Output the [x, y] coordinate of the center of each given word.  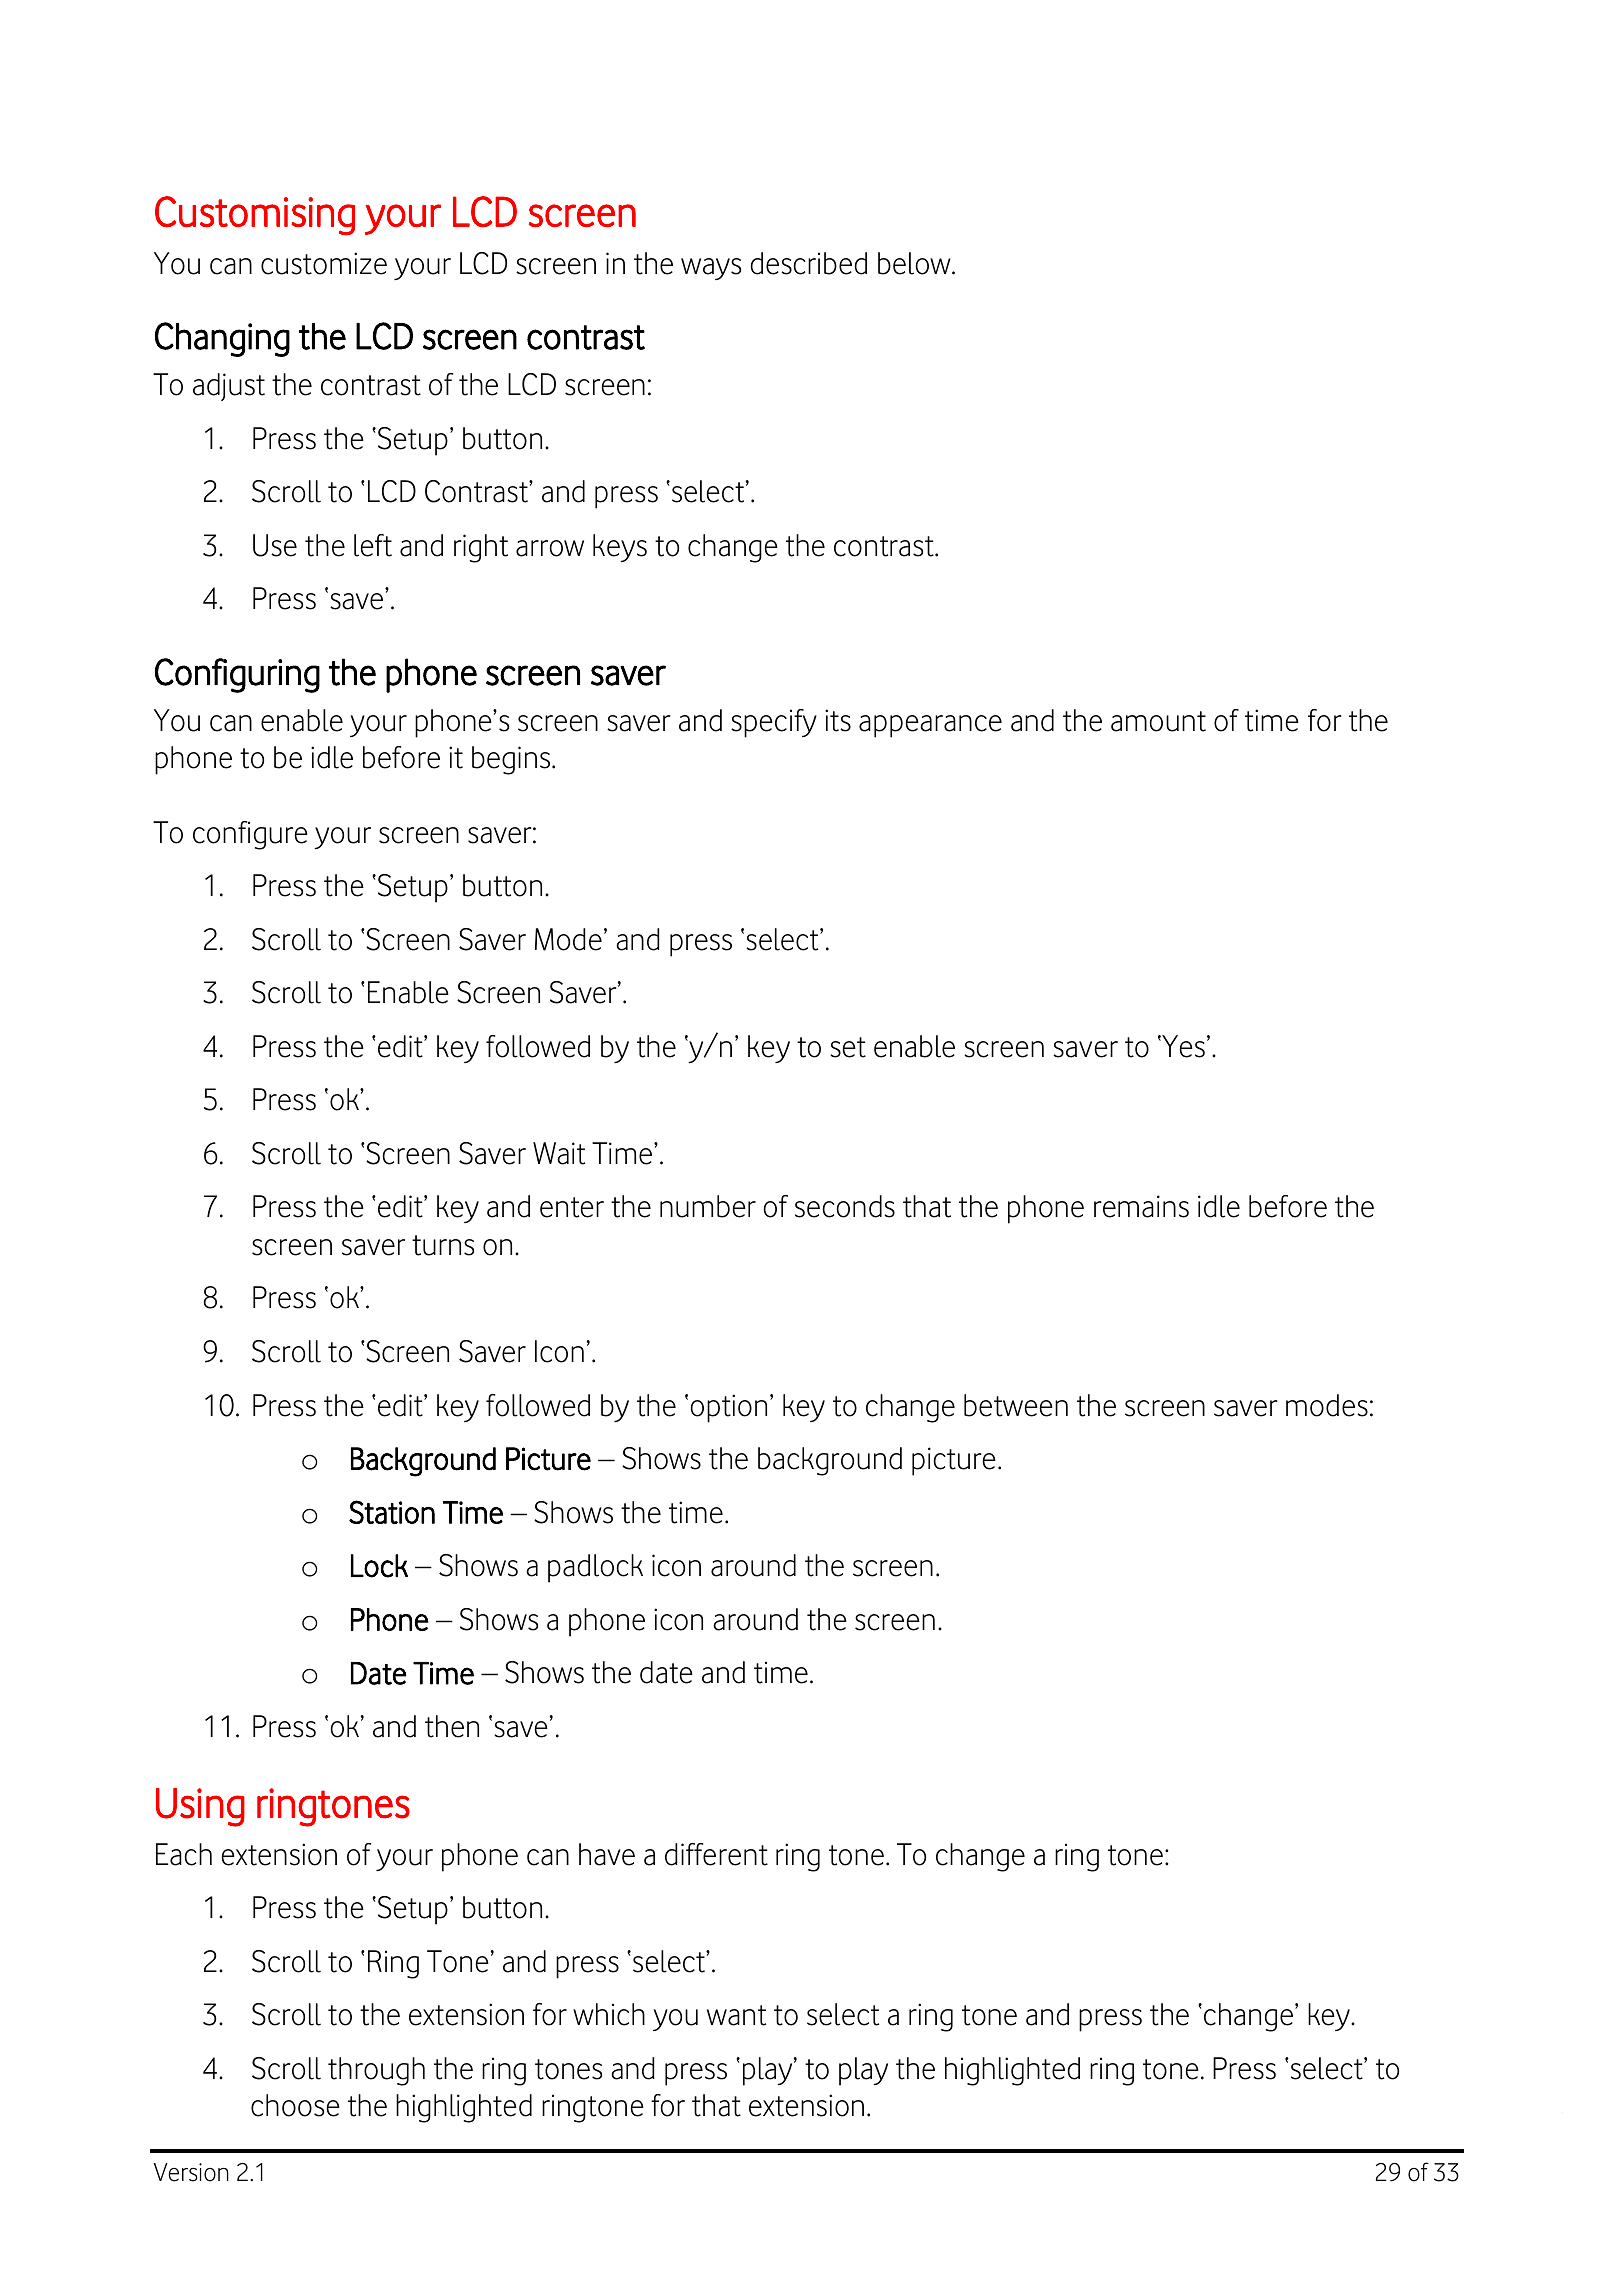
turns [443, 1245]
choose [295, 2105]
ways [711, 269]
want [736, 2015]
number [708, 1206]
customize [324, 263]
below [915, 263]
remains [1141, 1206]
